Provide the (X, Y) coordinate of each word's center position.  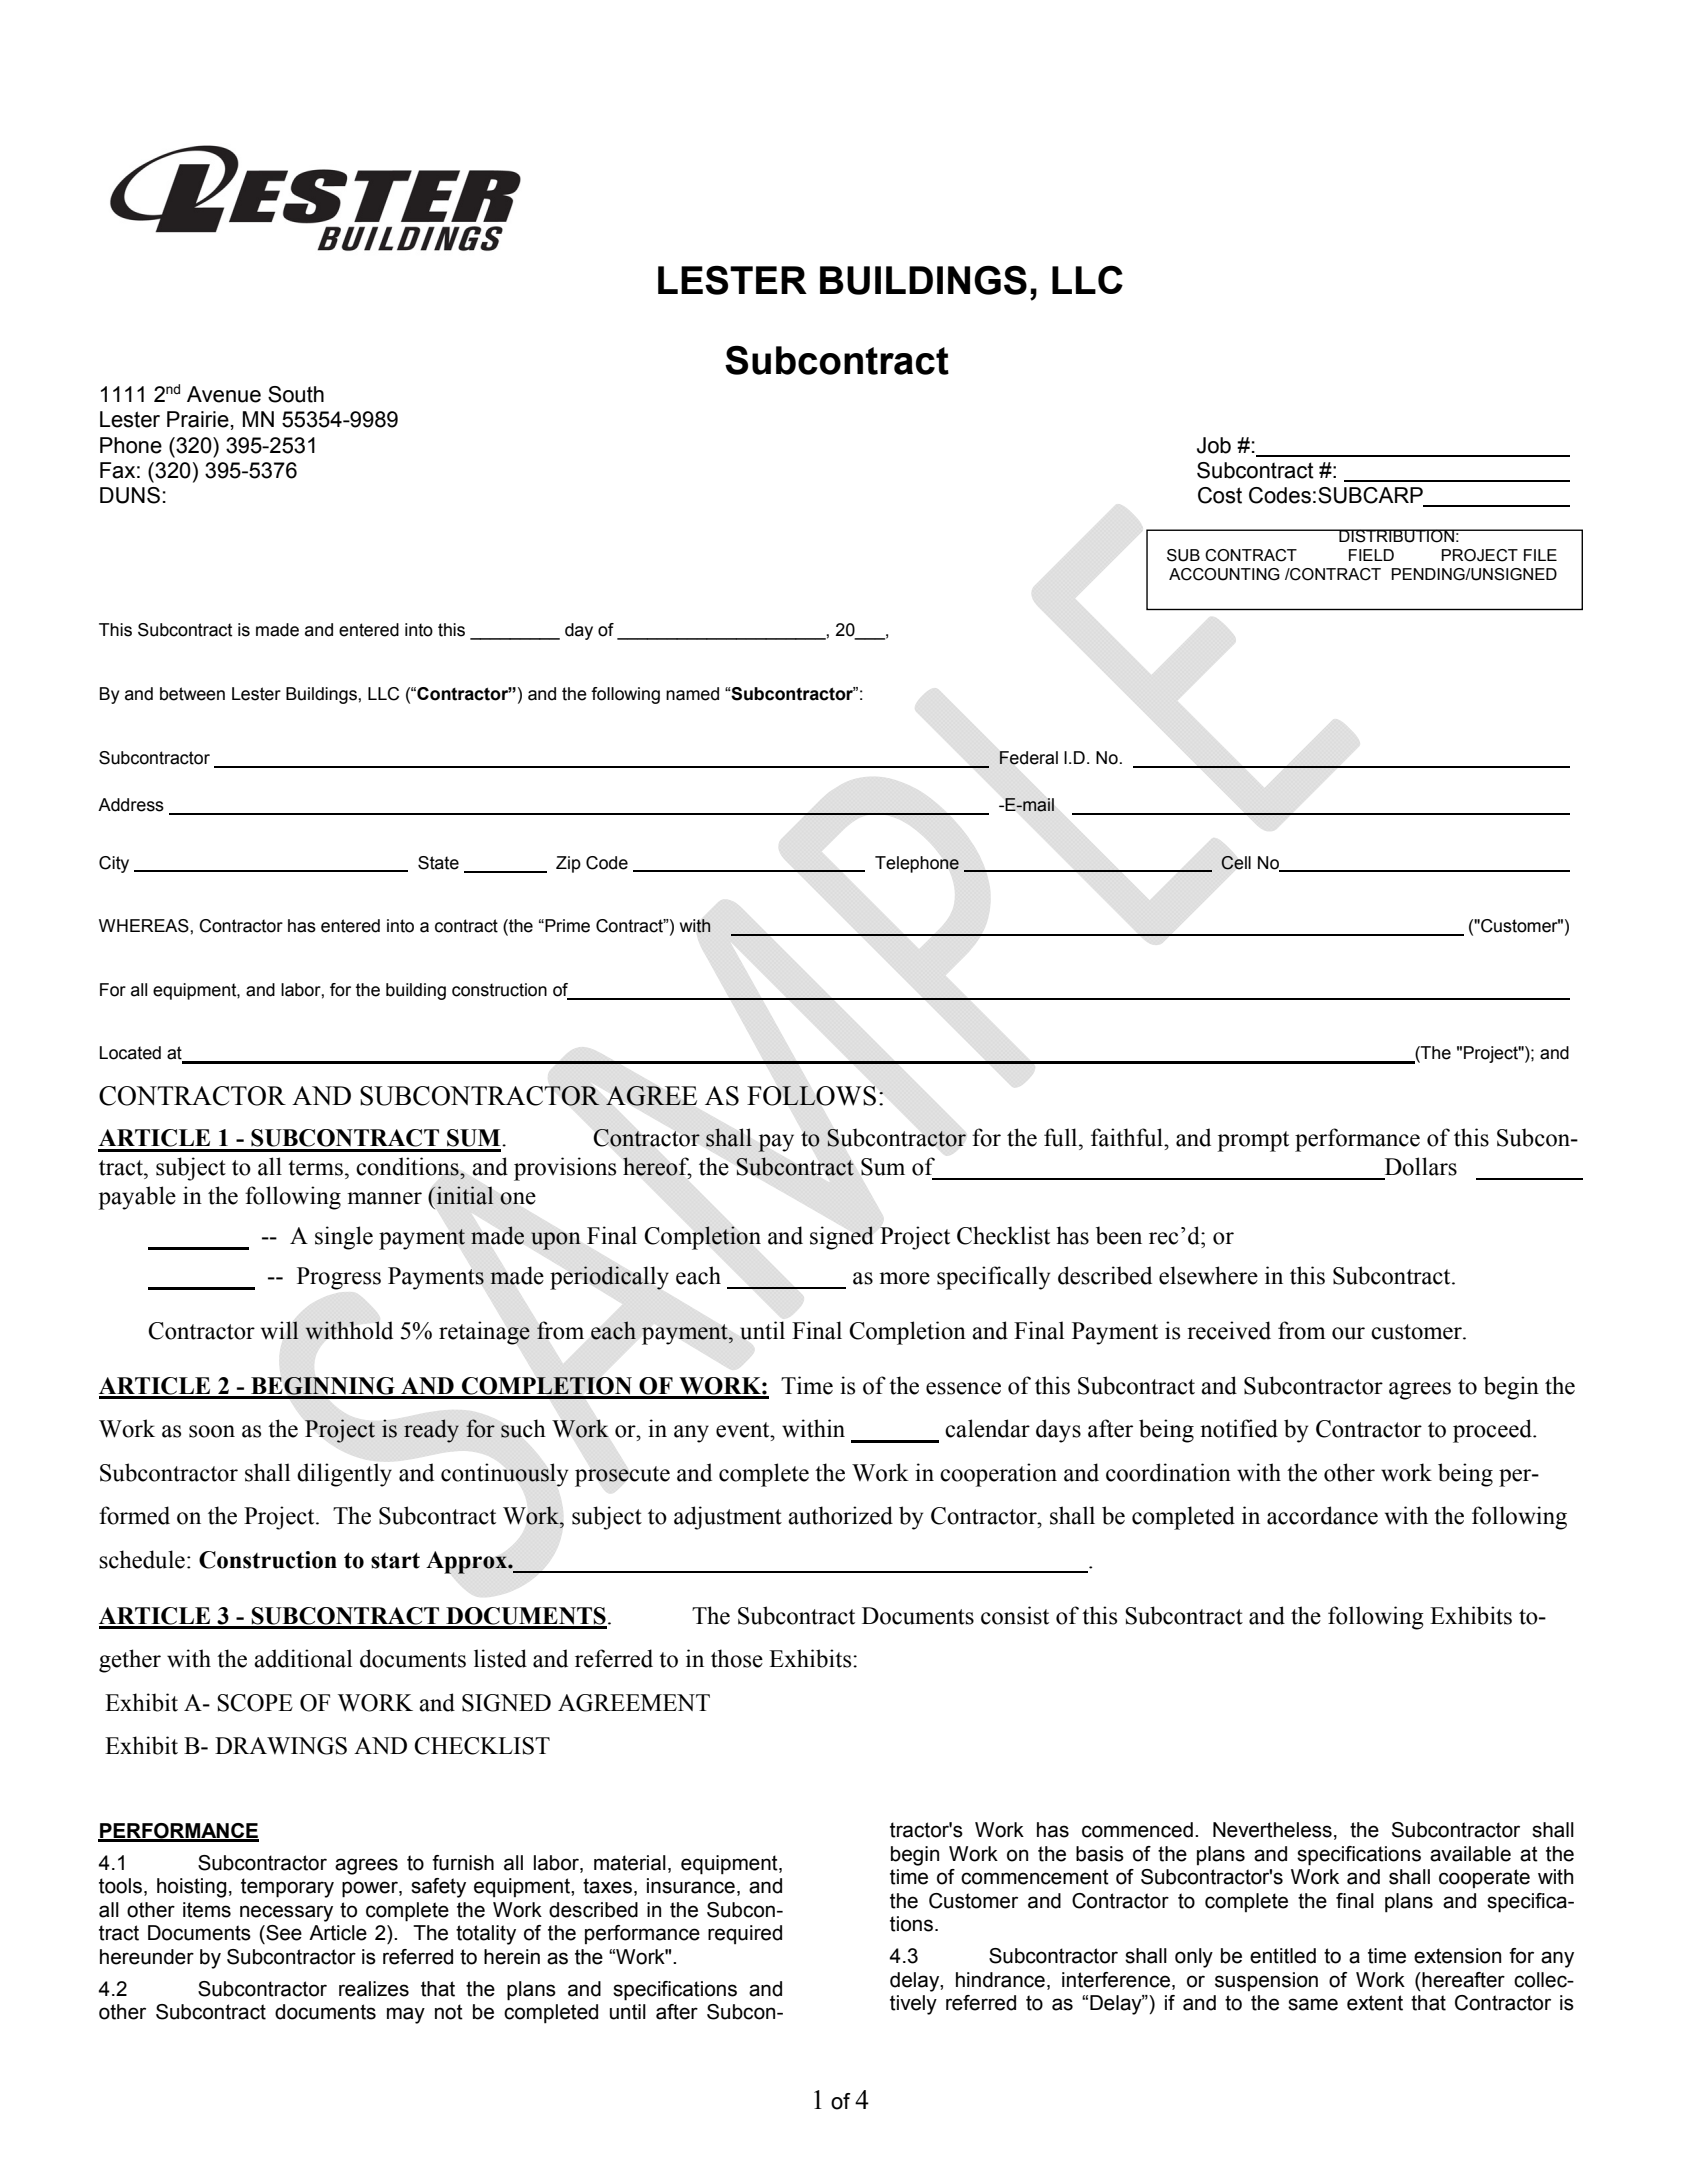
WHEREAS (145, 926)
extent (1375, 2003)
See (283, 1933)
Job (1214, 445)
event (744, 1430)
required (745, 1934)
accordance (1322, 1515)
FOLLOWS (811, 1096)
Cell (1236, 863)
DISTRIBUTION (1396, 536)
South (296, 394)
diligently (344, 1475)
